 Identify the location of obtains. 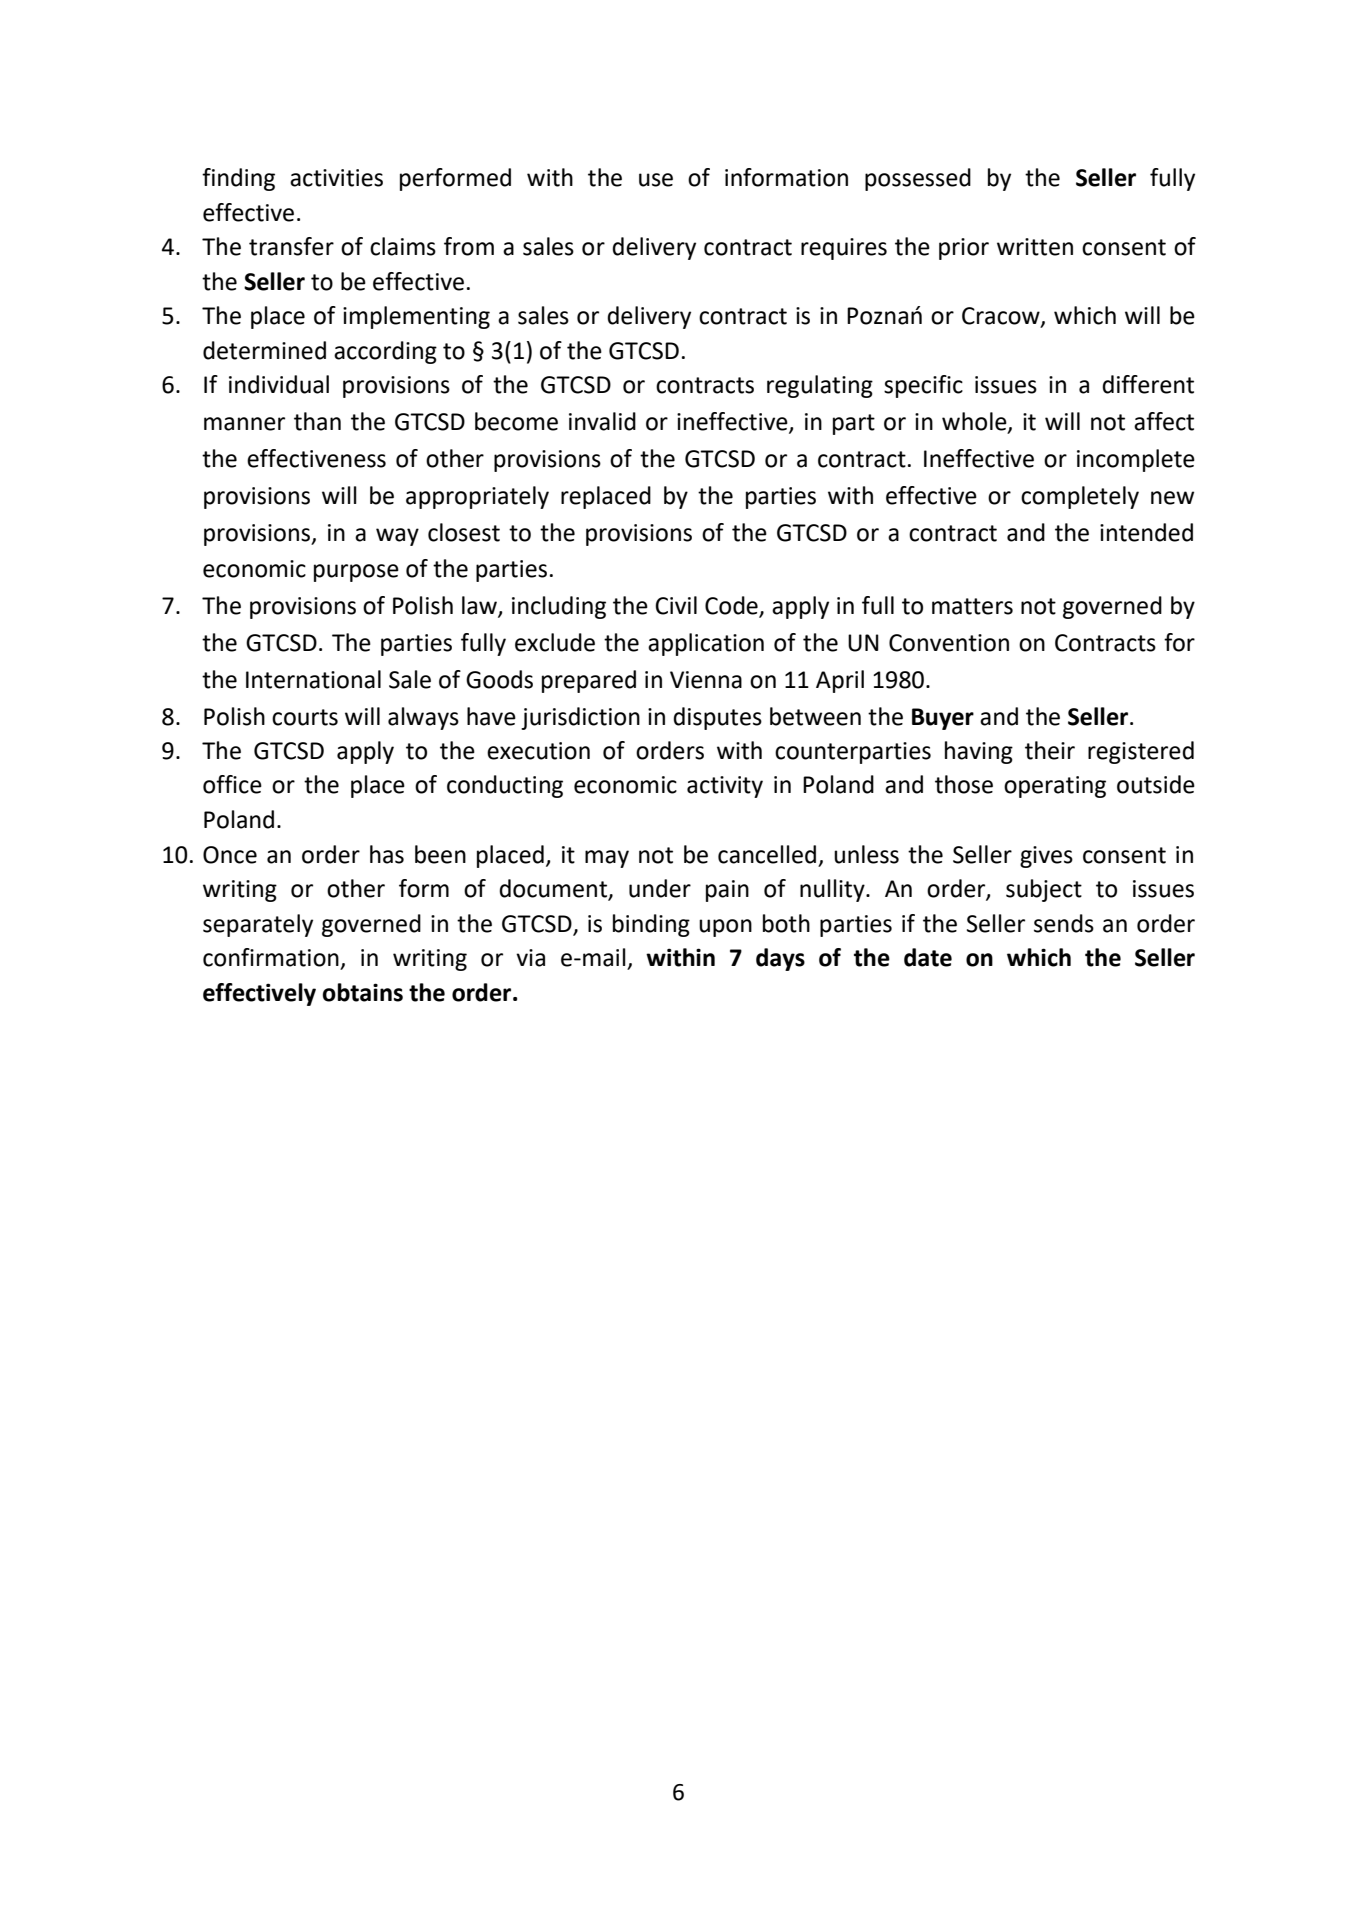
(363, 992).
